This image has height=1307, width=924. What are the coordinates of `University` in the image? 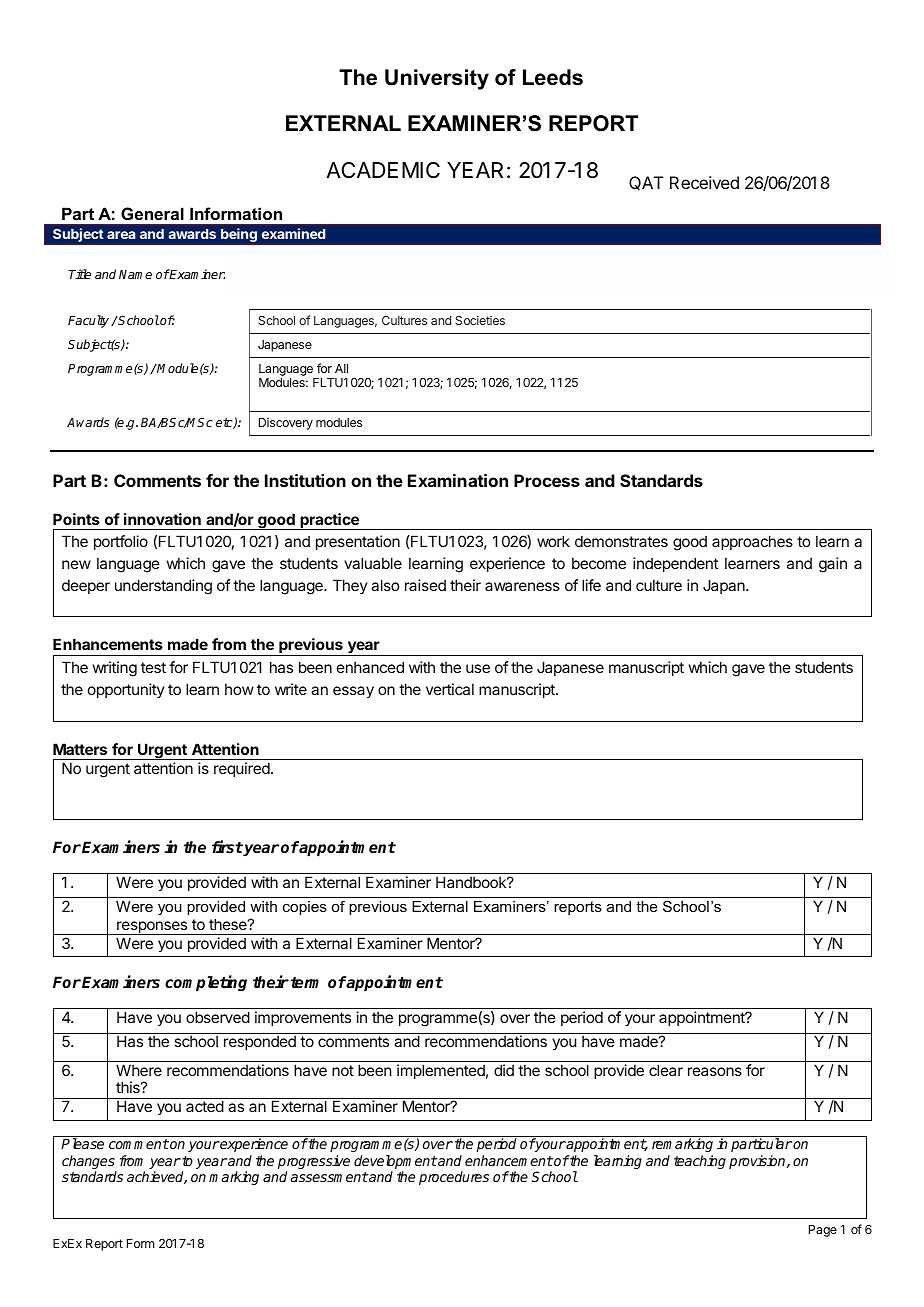 It's located at (437, 79).
